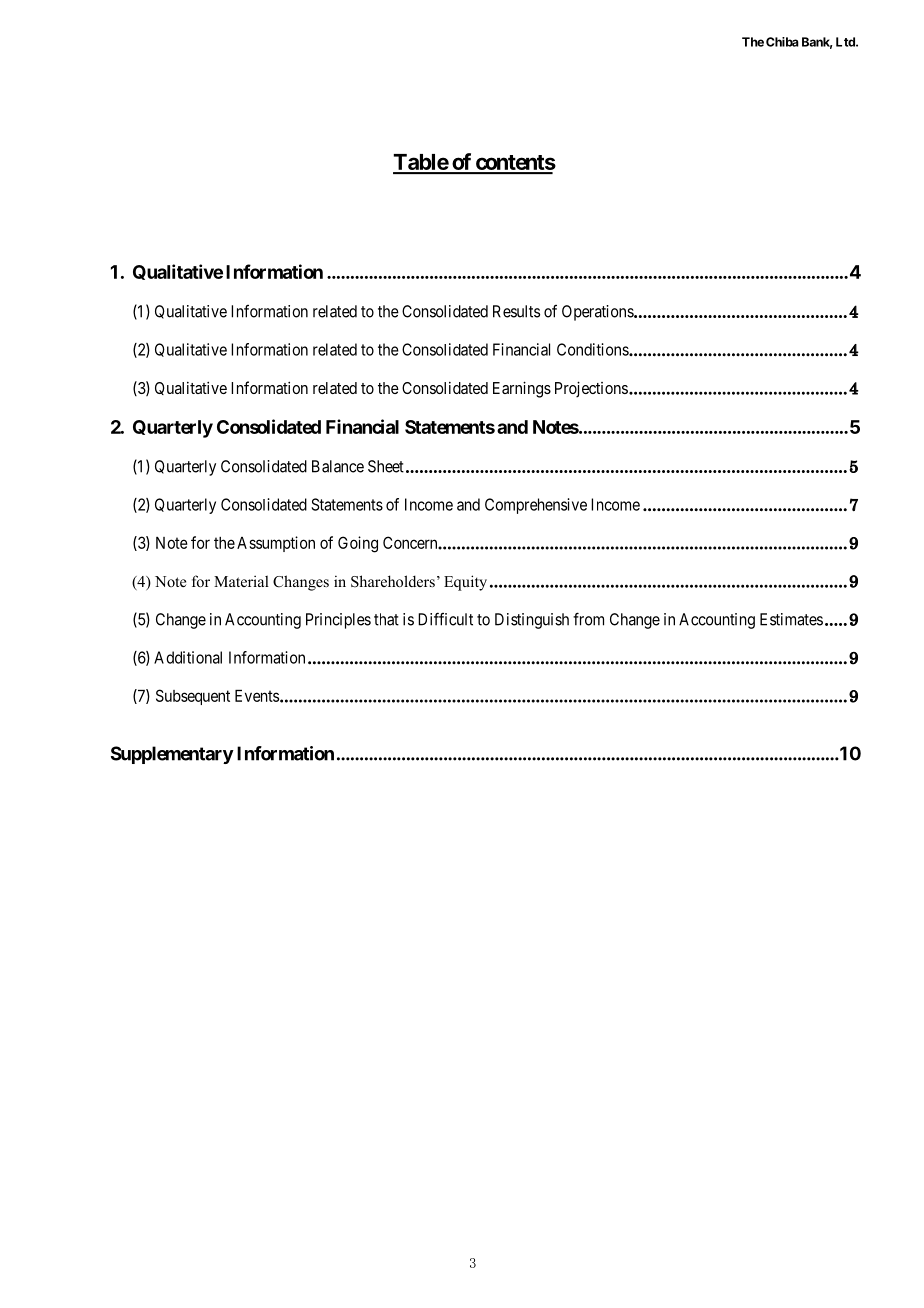  Describe the element at coordinates (591, 389) in the document. I see `Projections` at that location.
